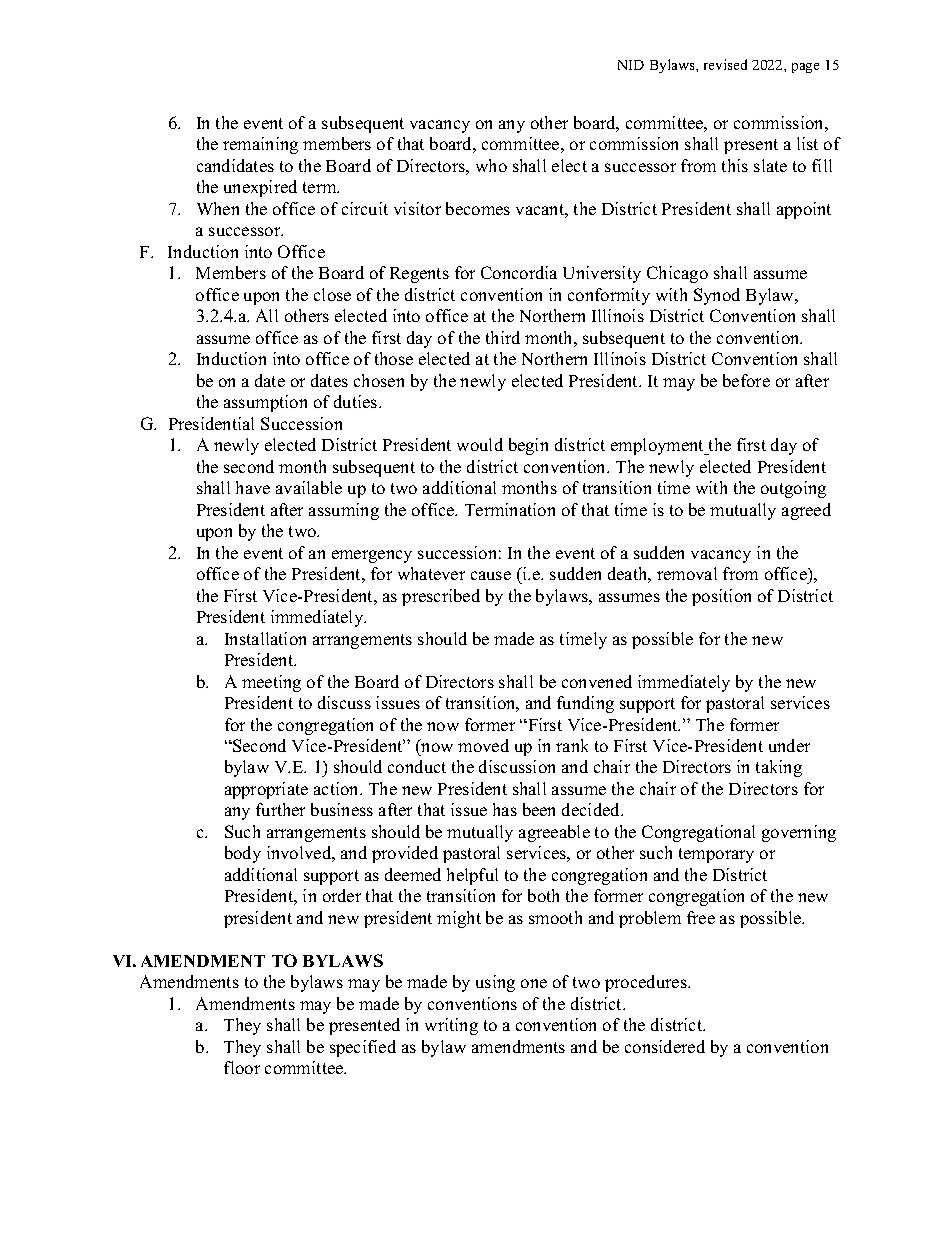 This screenshot has width=952, height=1233. Describe the element at coordinates (725, 64) in the screenshot. I see `revised` at that location.
